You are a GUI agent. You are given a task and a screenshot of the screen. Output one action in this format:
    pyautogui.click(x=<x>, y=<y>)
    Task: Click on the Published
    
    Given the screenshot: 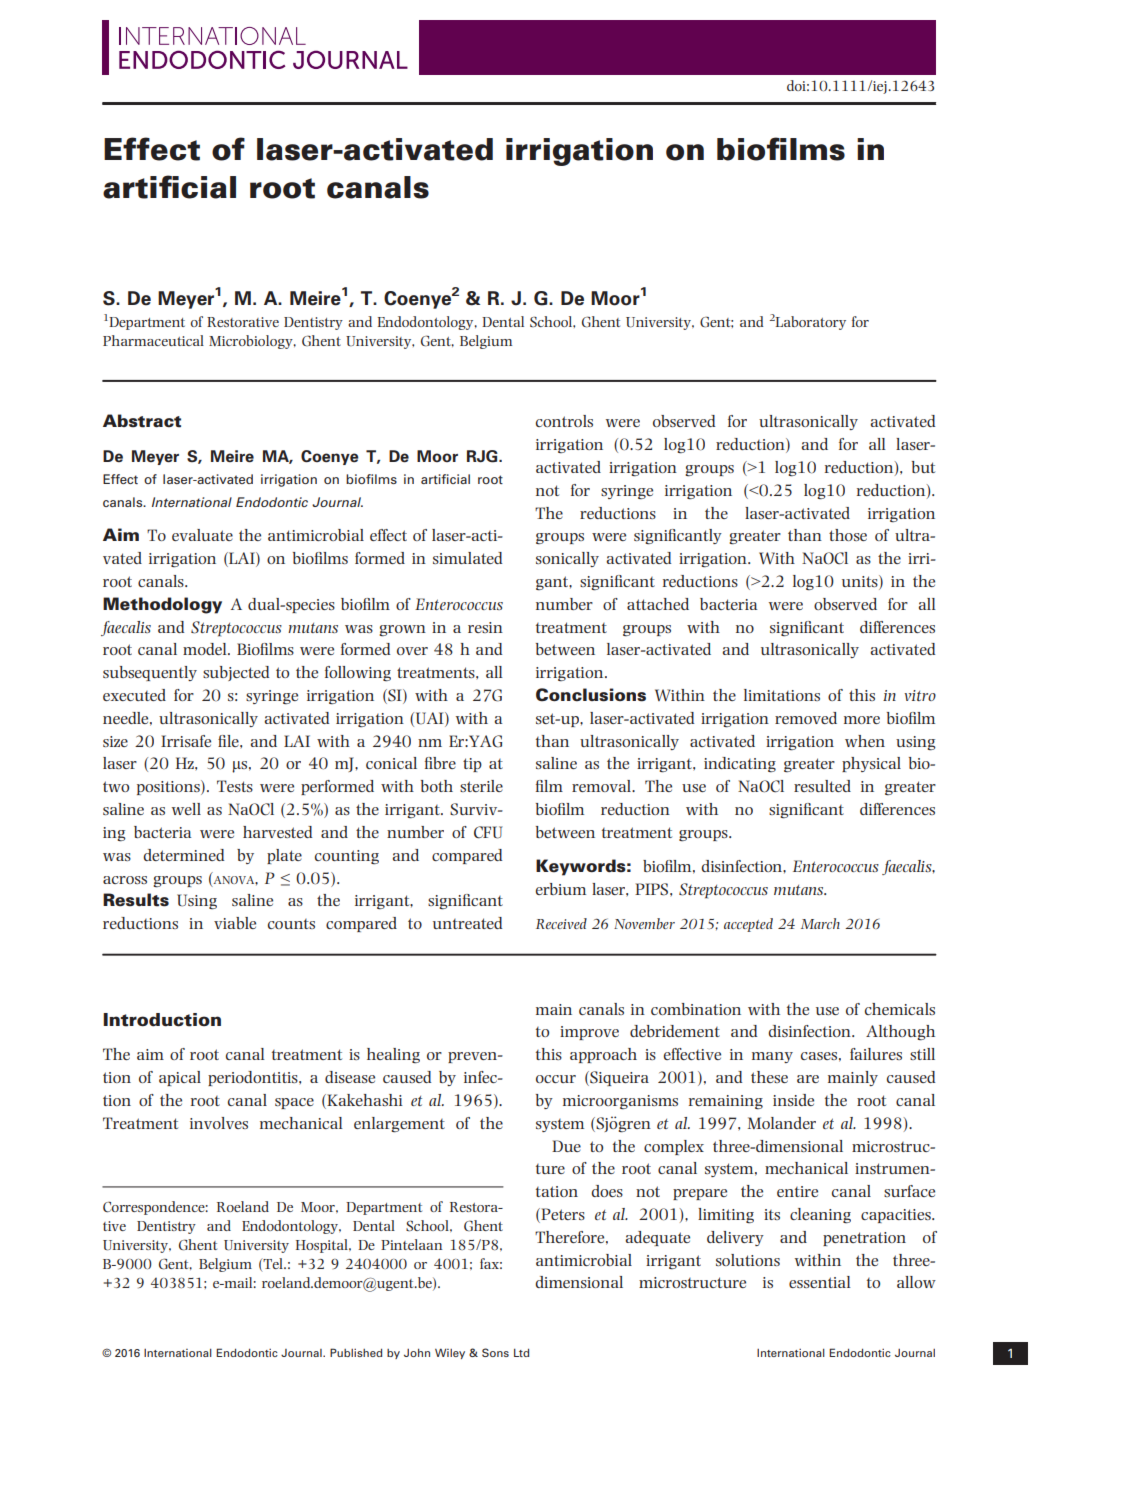 What is the action you would take?
    pyautogui.click(x=356, y=1352)
